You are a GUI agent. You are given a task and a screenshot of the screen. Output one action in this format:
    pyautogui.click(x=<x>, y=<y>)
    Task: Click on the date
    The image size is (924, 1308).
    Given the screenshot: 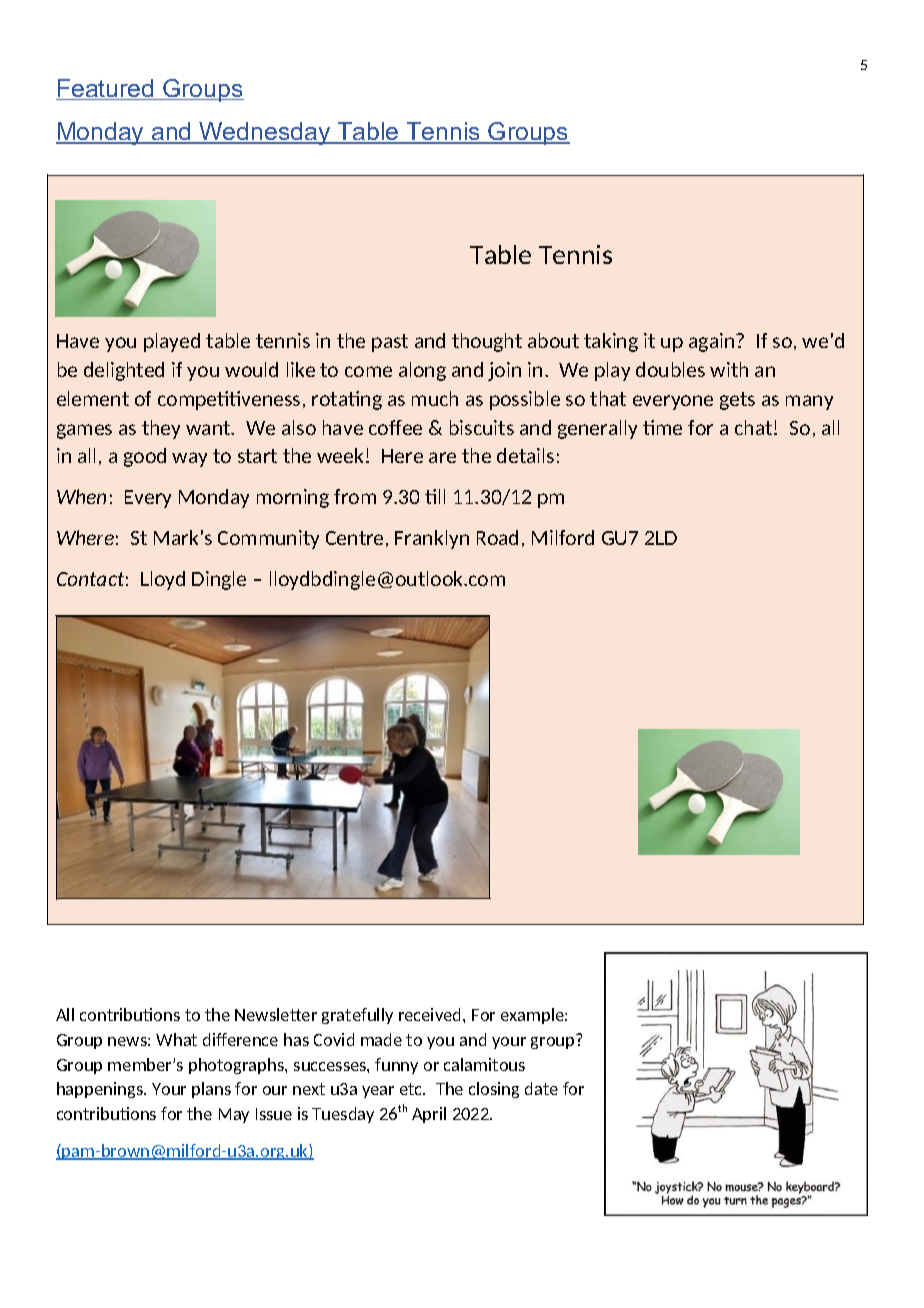 What is the action you would take?
    pyautogui.click(x=541, y=1088)
